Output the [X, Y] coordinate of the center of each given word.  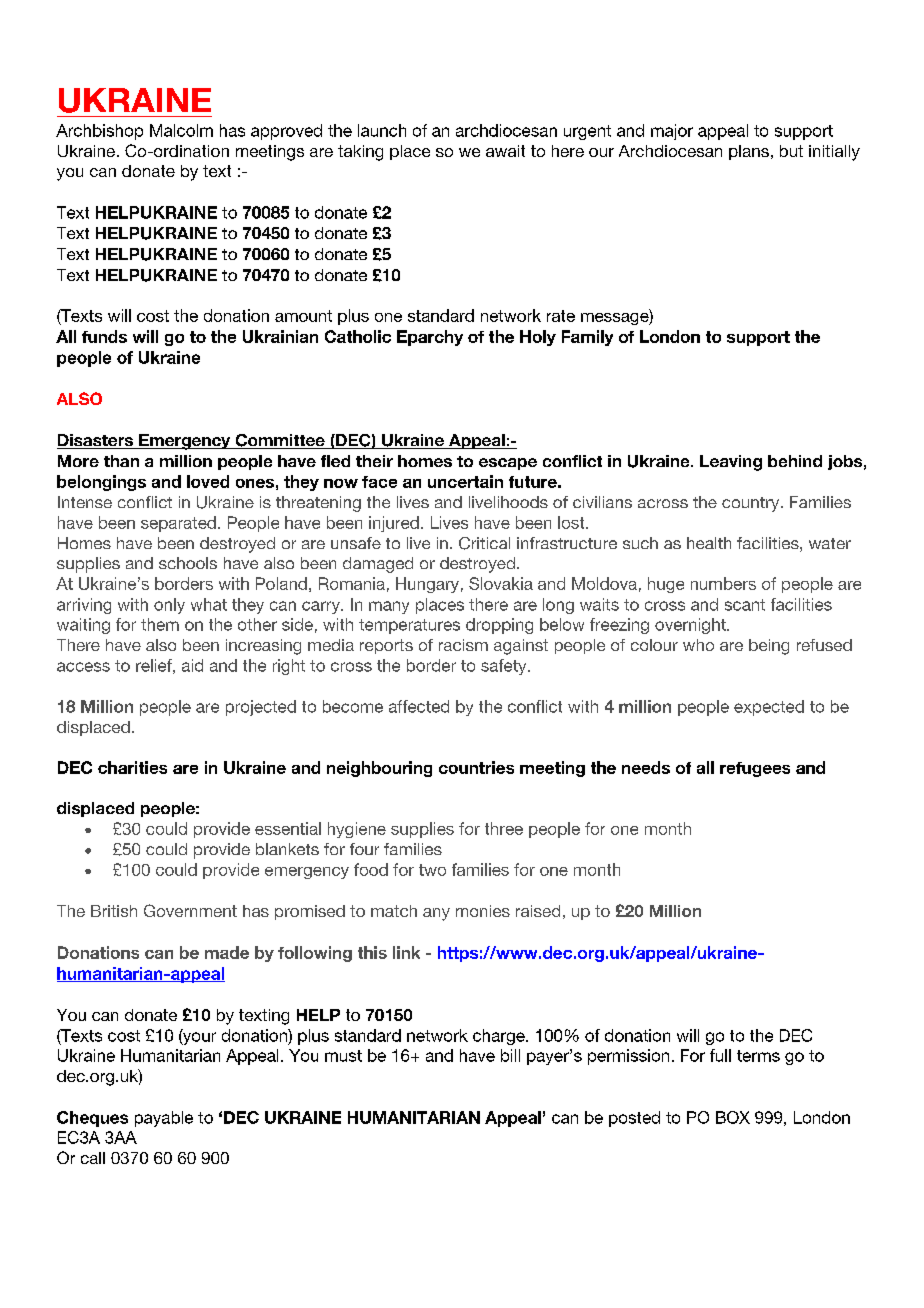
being [769, 647]
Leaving [731, 463]
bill [510, 1055]
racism [463, 645]
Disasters [96, 441]
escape [508, 464]
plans [749, 152]
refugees [755, 769]
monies [483, 911]
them [160, 624]
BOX [733, 1117]
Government [190, 910]
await [505, 151]
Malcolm [181, 130]
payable [164, 1119]
